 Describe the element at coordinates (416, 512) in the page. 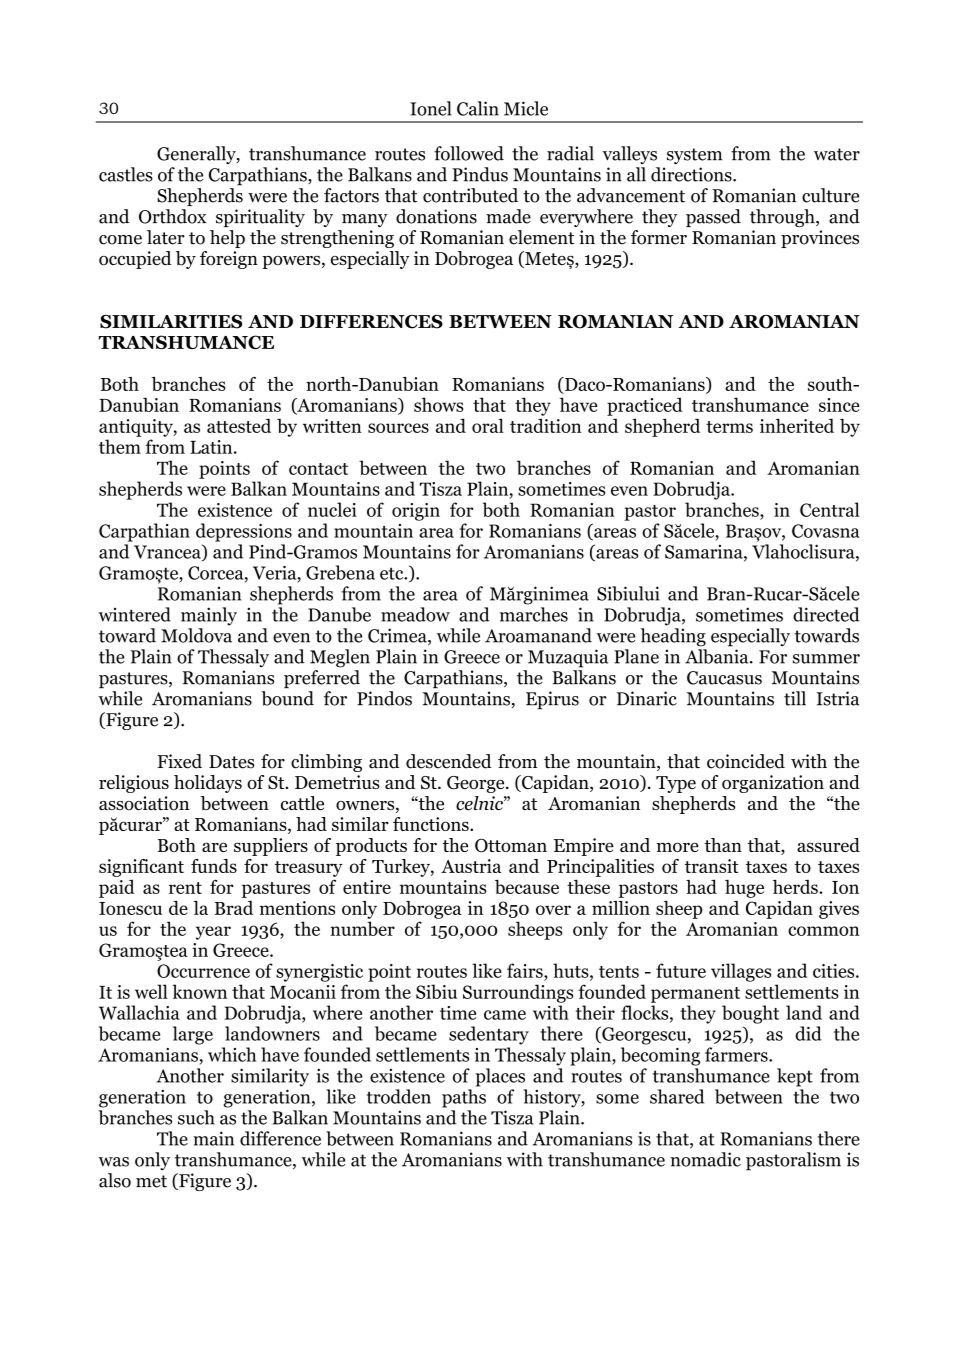

I see `origin` at that location.
